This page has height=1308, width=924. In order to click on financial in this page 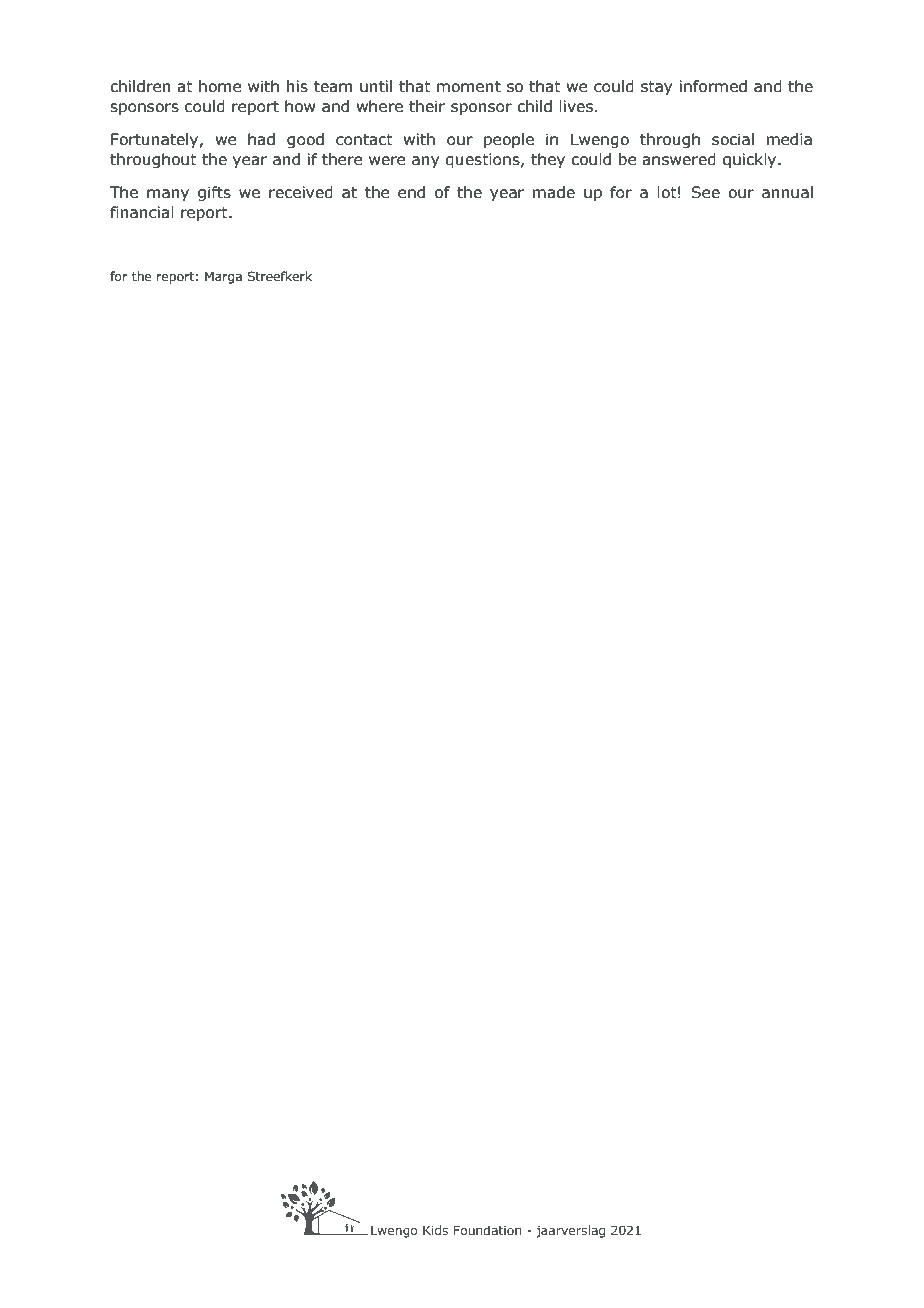, I will do `click(142, 212)`.
